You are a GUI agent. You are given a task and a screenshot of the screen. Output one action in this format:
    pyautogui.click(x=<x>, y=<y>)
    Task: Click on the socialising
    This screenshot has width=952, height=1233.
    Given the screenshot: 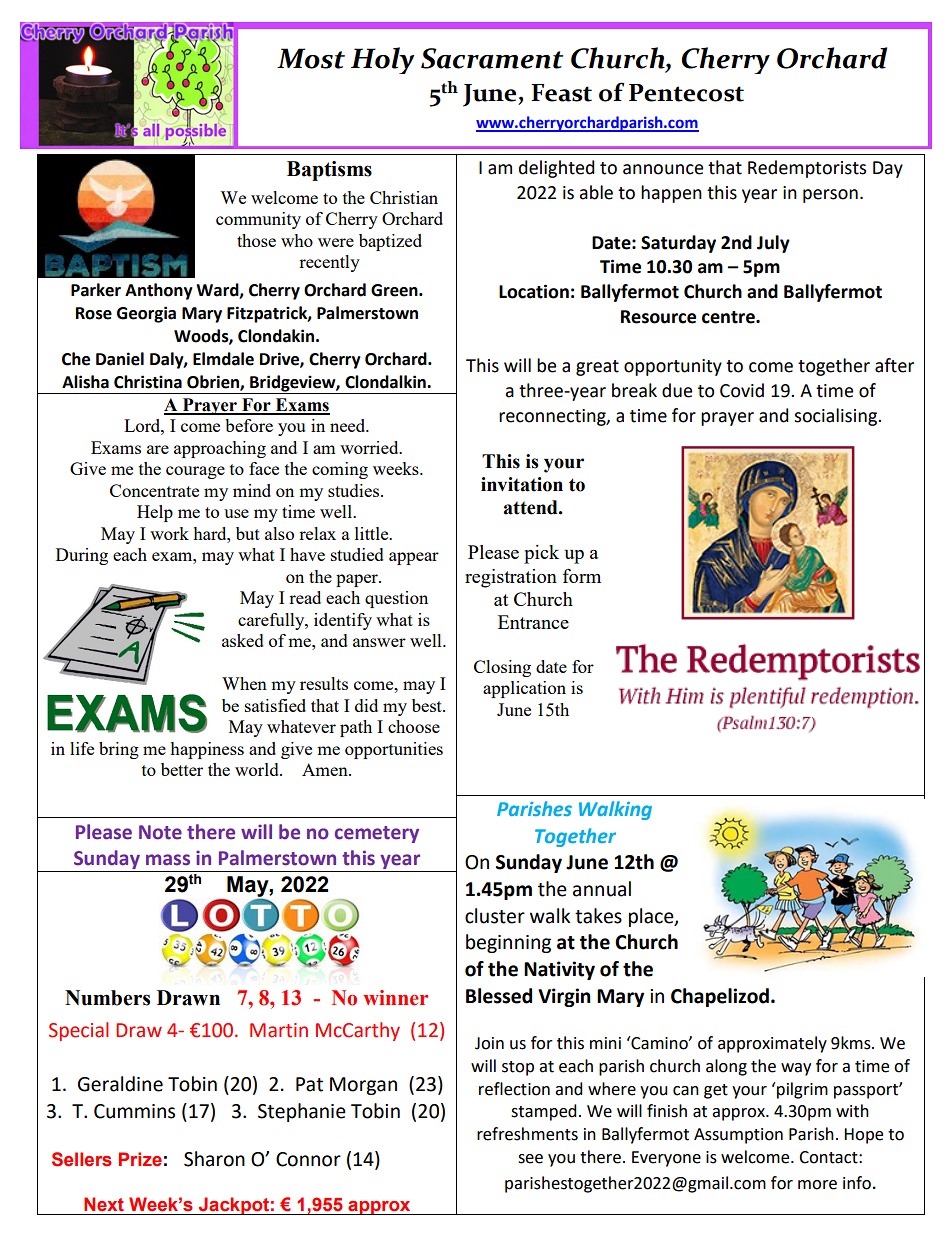 What is the action you would take?
    pyautogui.click(x=836, y=417)
